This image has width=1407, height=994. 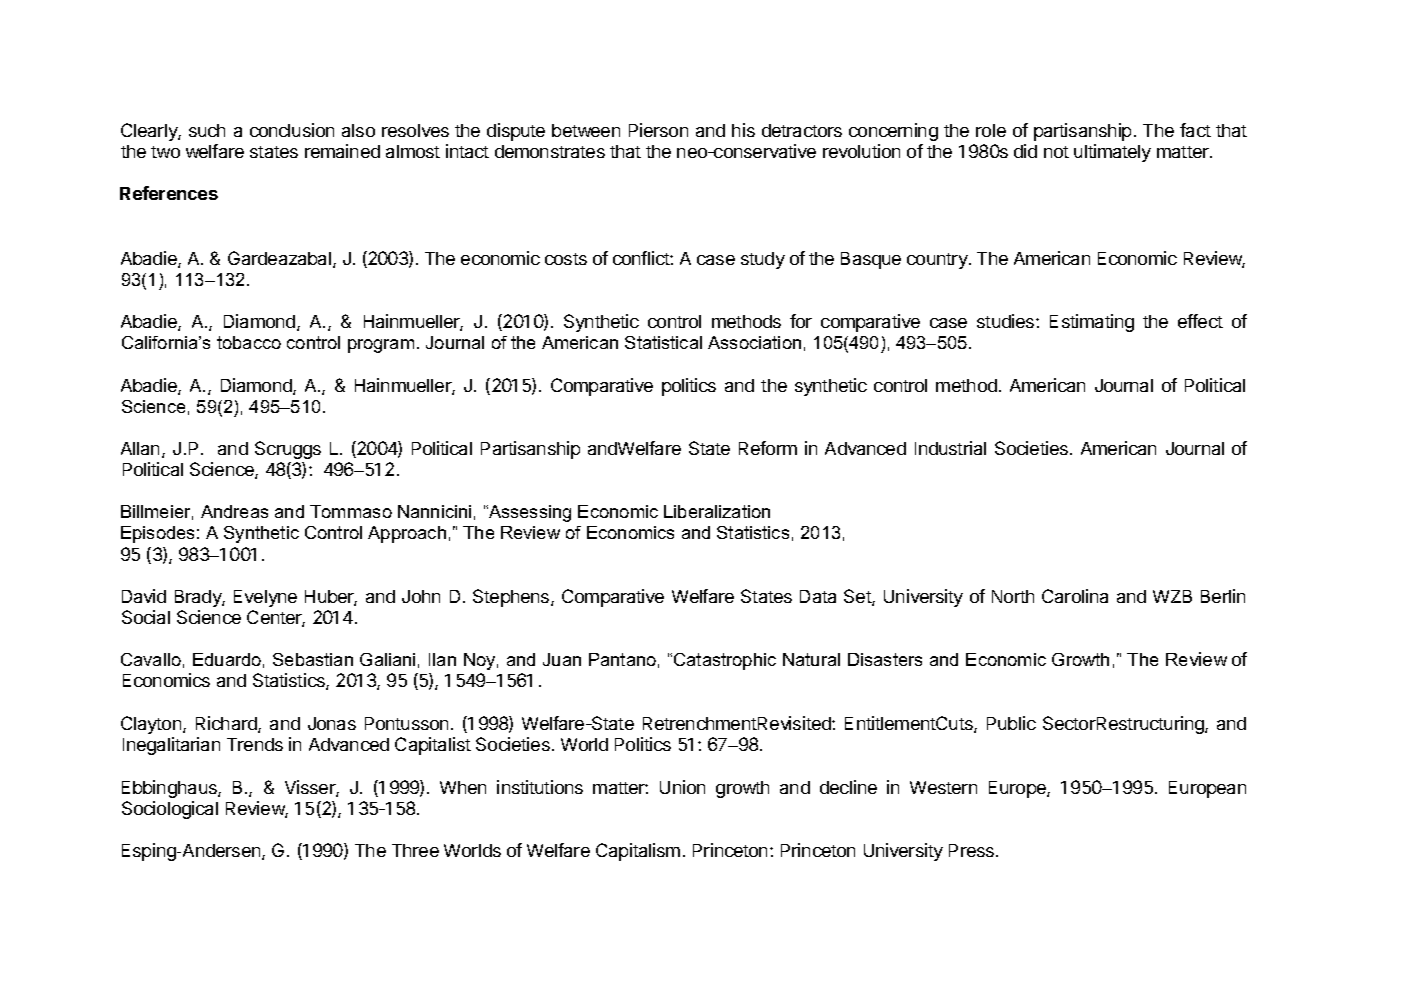 What do you see at coordinates (313, 659) in the image?
I see `Sebastian` at bounding box center [313, 659].
